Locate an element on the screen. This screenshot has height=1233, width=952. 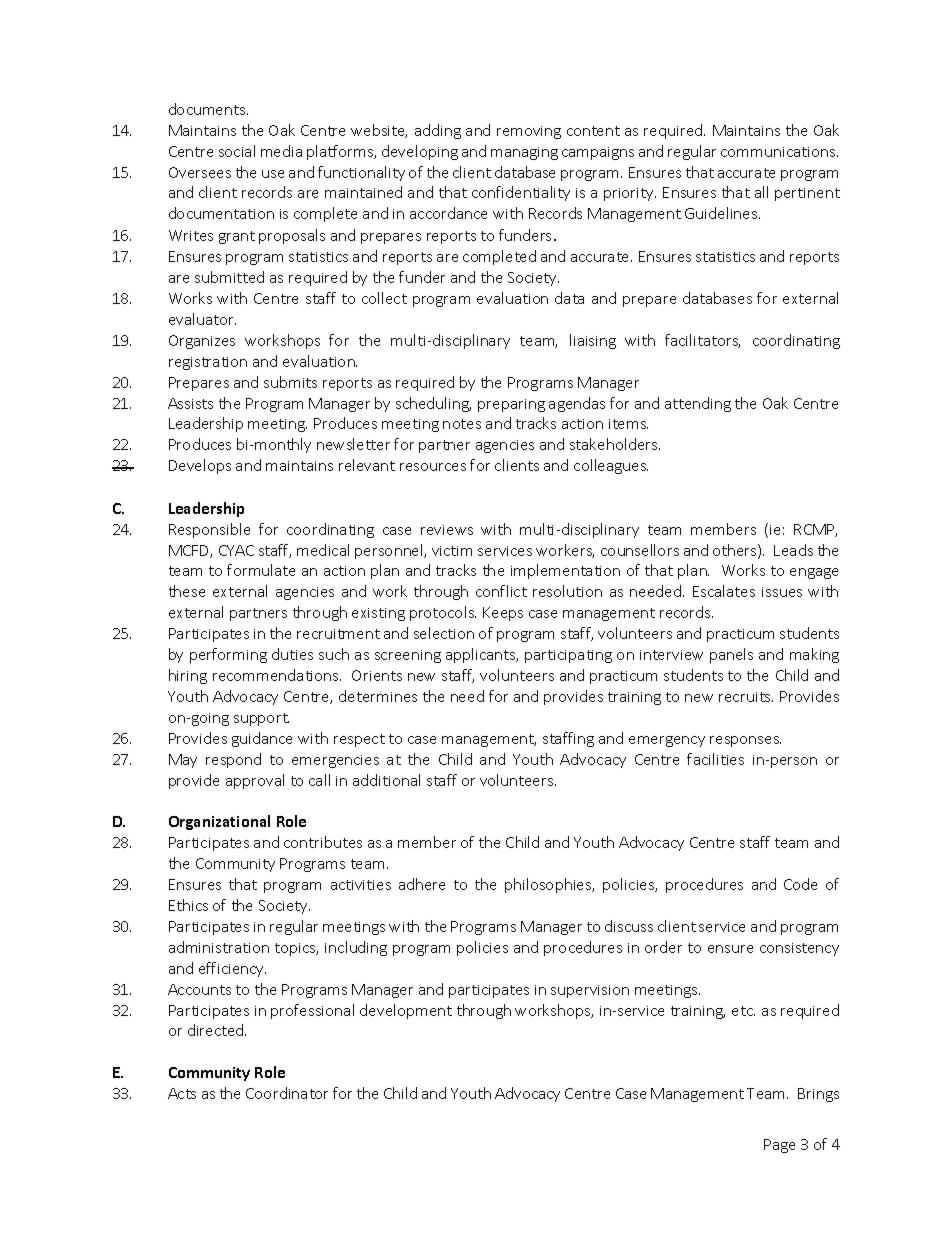
preparing is located at coordinates (511, 405).
